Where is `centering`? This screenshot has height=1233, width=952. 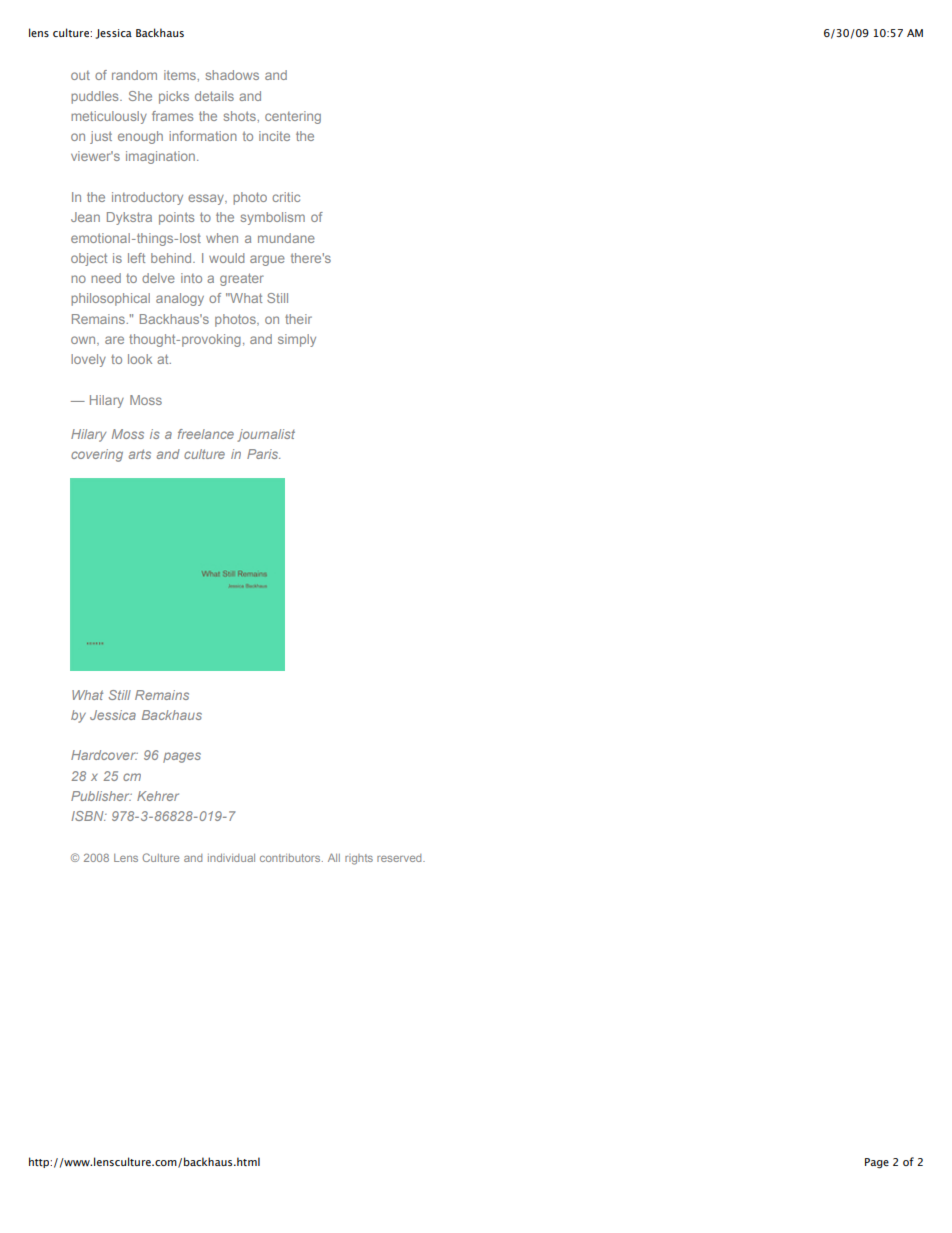 centering is located at coordinates (293, 117).
